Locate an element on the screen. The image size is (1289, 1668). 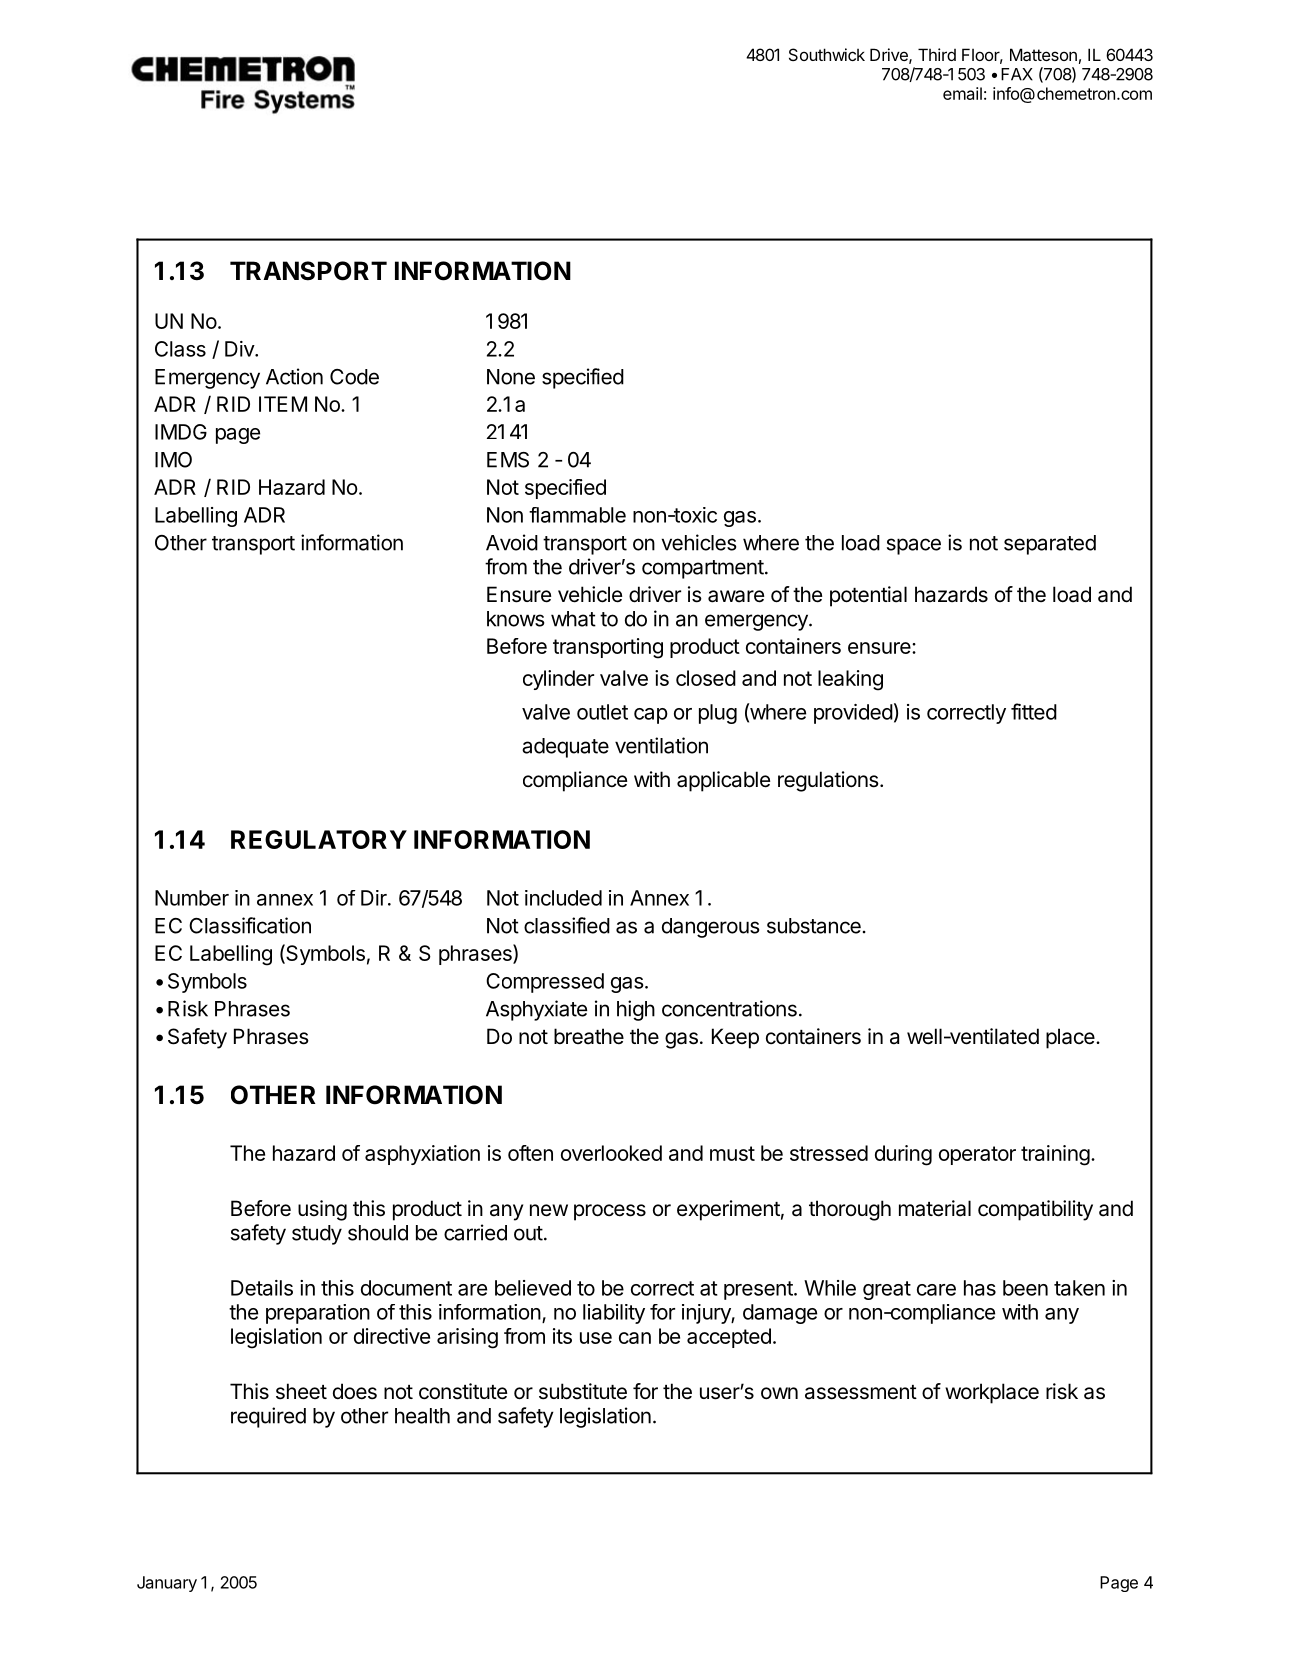
high is located at coordinates (636, 1010).
